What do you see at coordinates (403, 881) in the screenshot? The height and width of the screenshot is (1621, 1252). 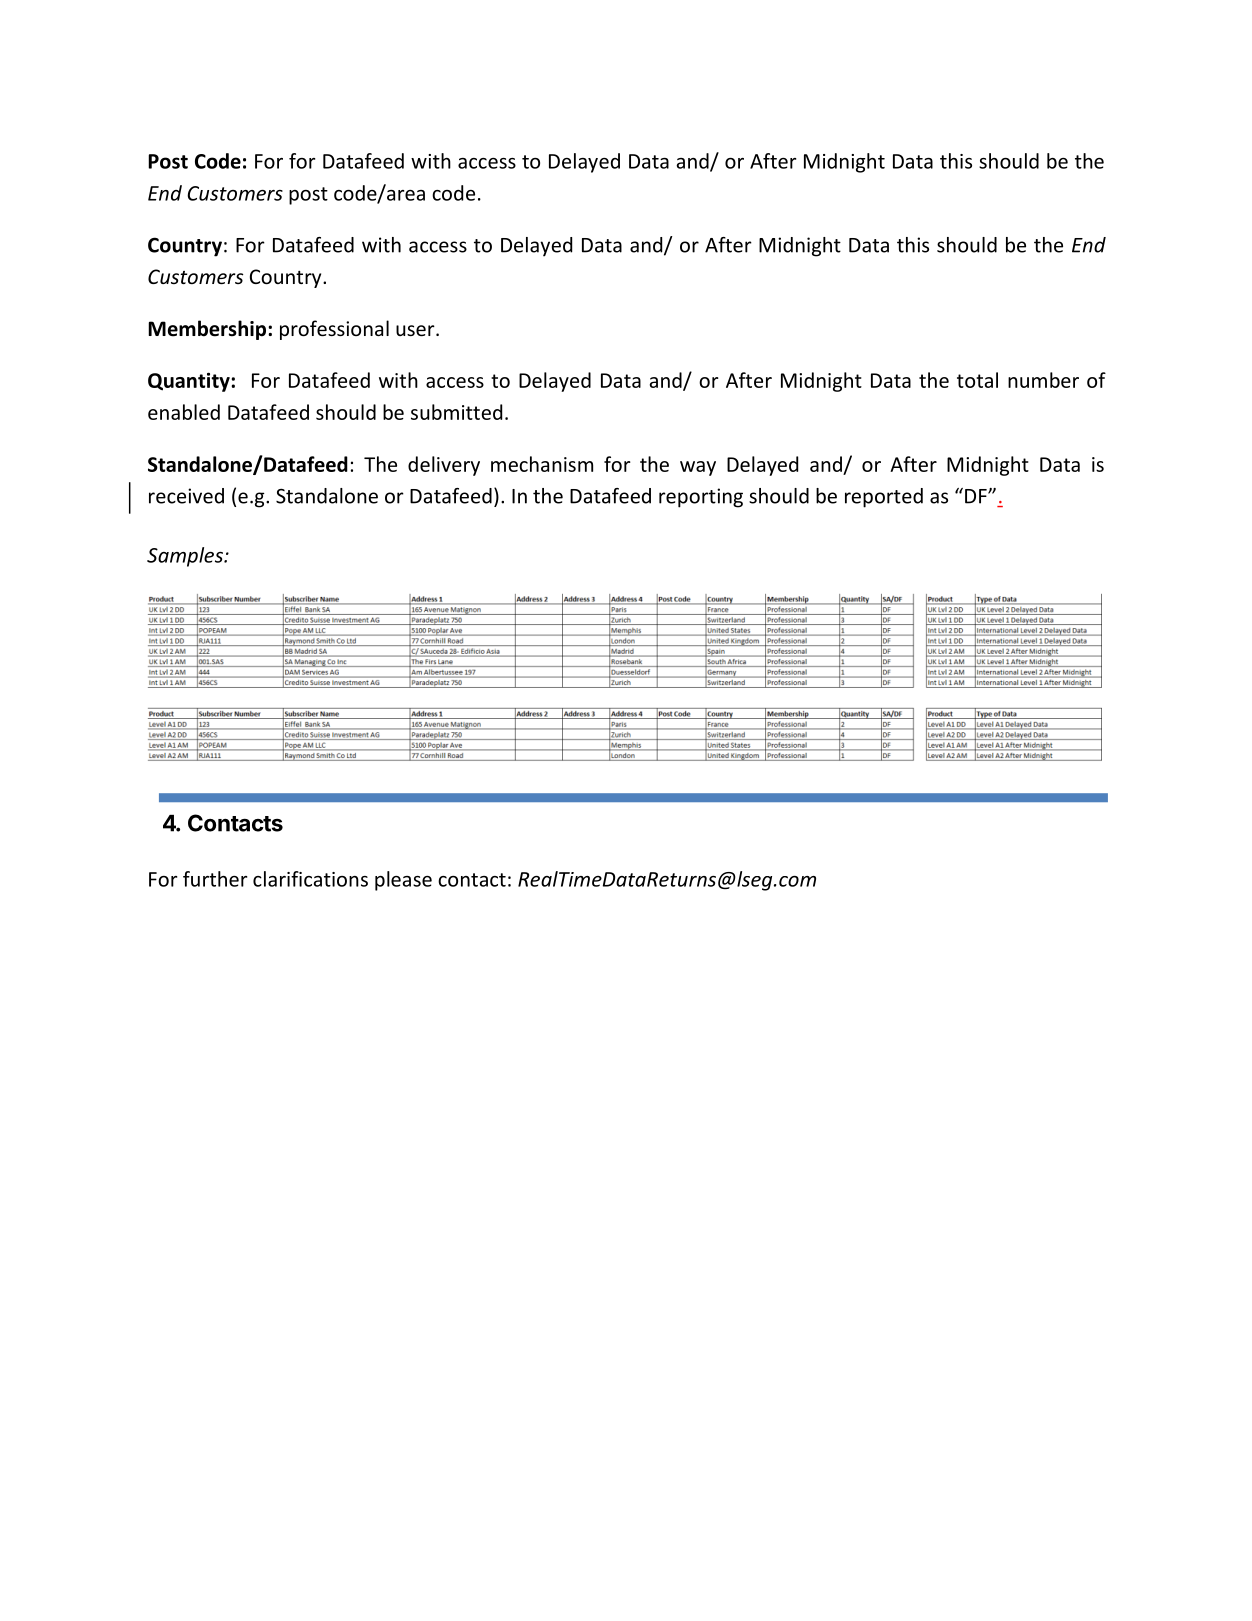 I see `please` at bounding box center [403, 881].
